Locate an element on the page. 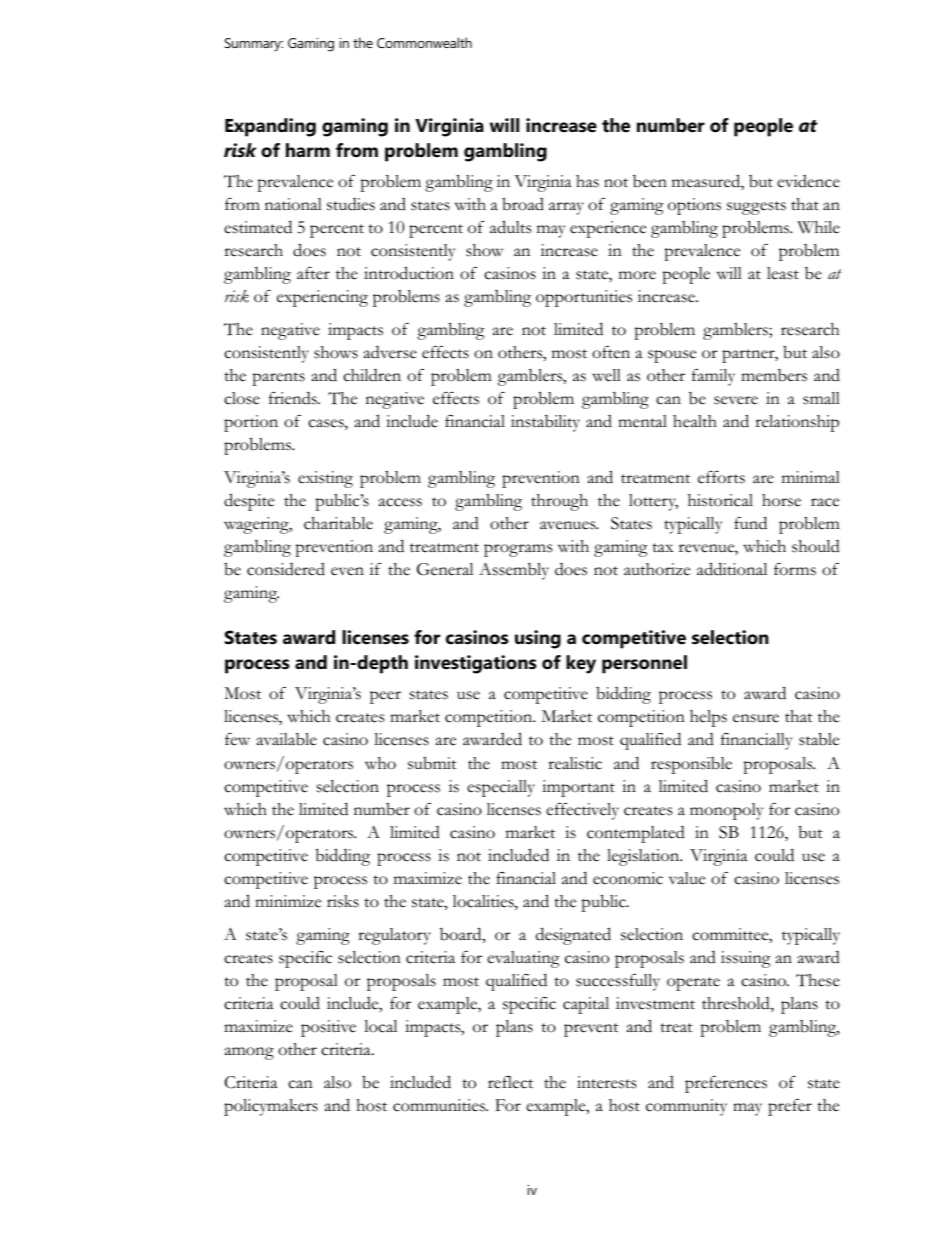  members is located at coordinates (774, 375).
